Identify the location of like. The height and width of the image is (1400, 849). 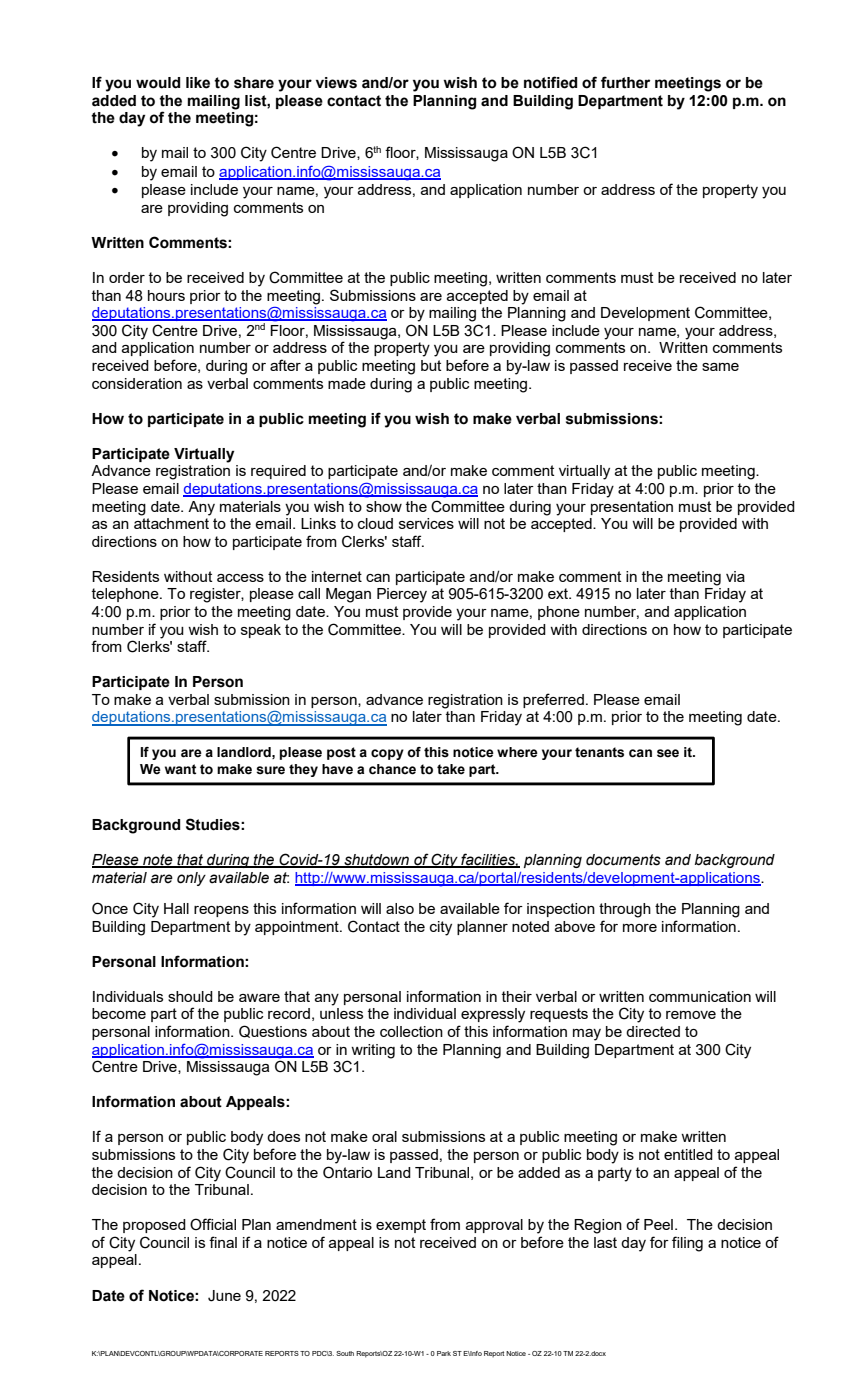
(198, 83).
